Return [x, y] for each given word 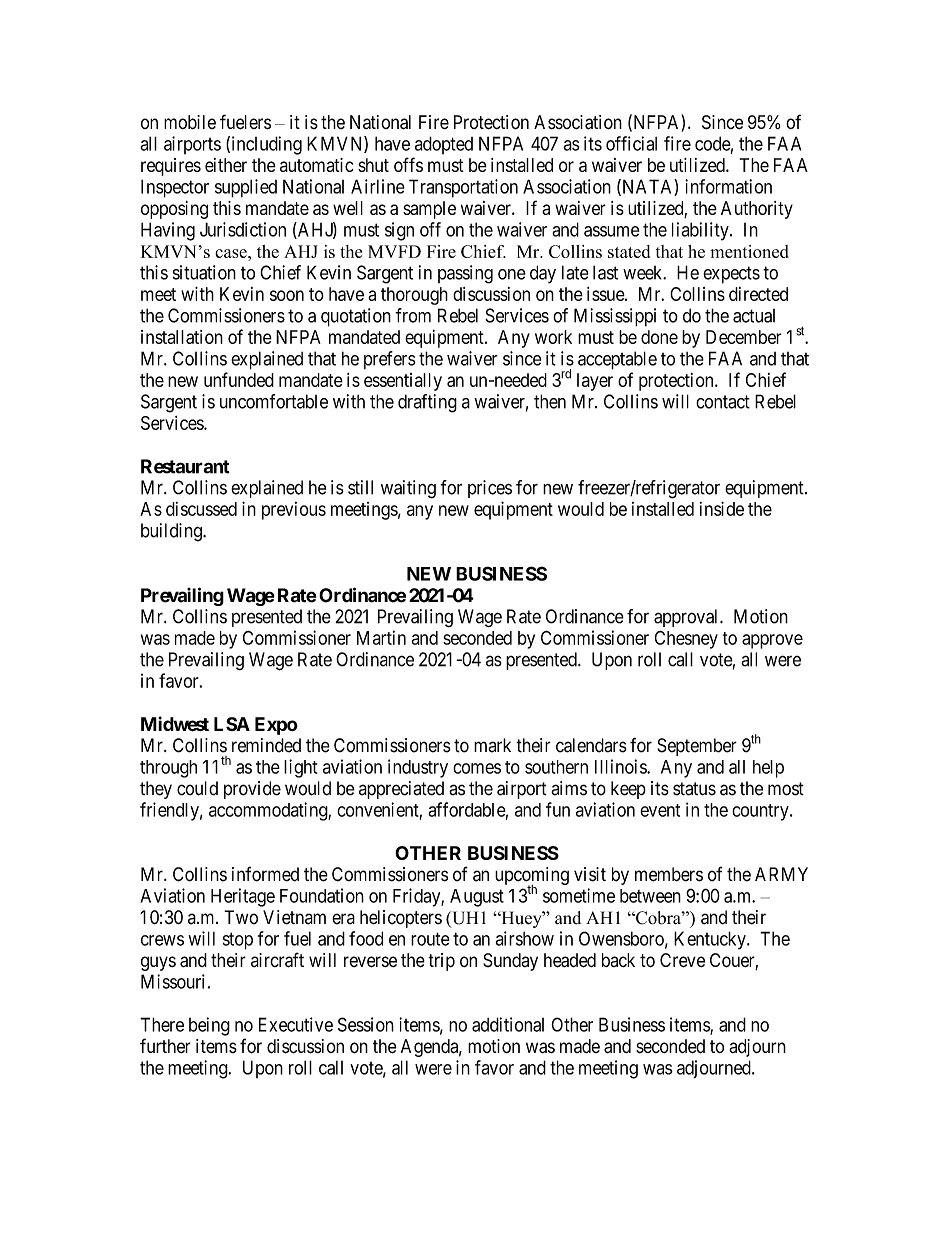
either [226, 165]
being [209, 1026]
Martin [381, 637]
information [728, 186]
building [172, 532]
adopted [444, 145]
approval [687, 618]
